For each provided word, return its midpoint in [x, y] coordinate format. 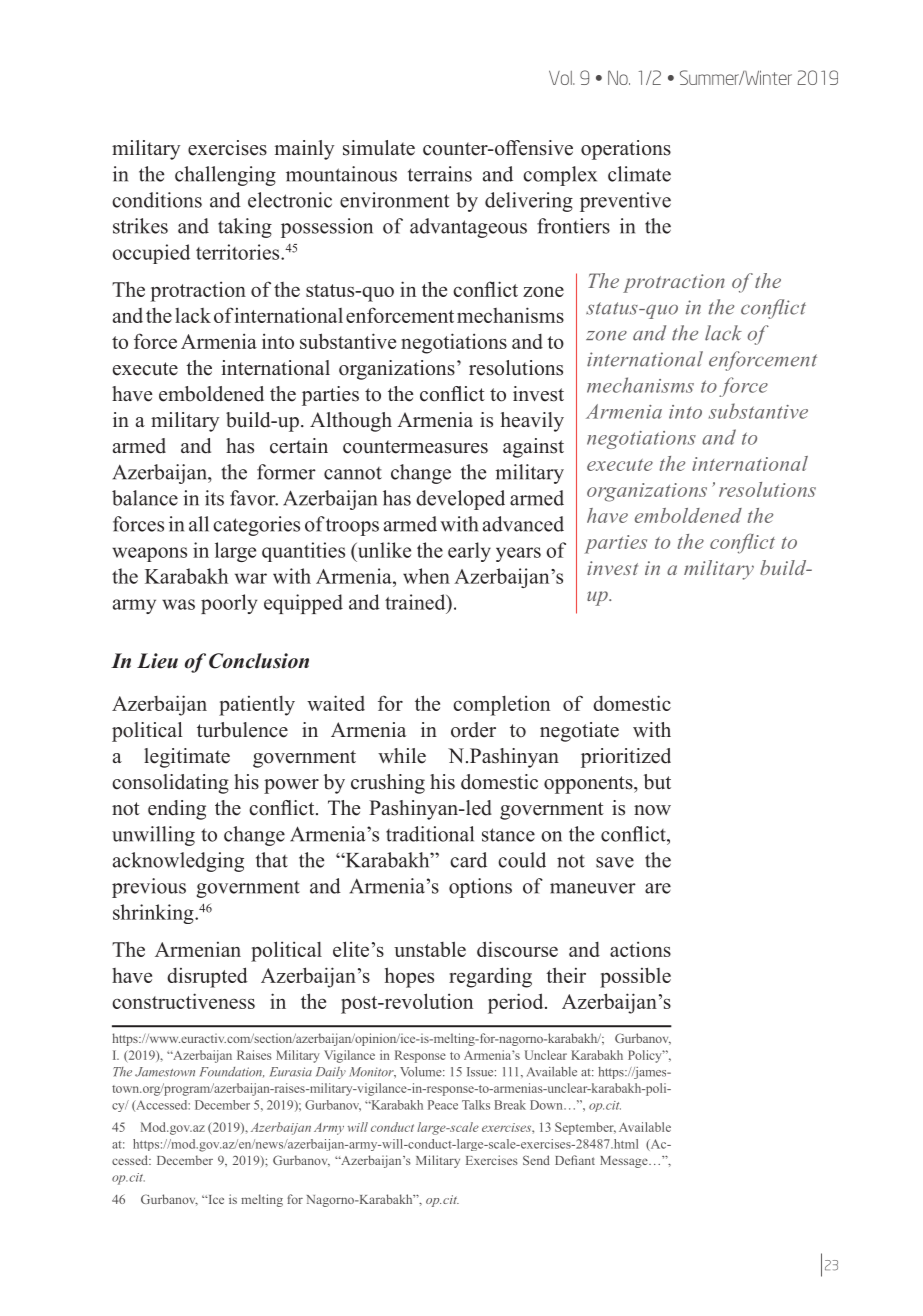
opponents [589, 785]
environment [395, 200]
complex [560, 176]
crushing [388, 784]
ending [177, 810]
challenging [225, 176]
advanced [523, 524]
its [214, 498]
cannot [353, 473]
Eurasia [291, 1072]
